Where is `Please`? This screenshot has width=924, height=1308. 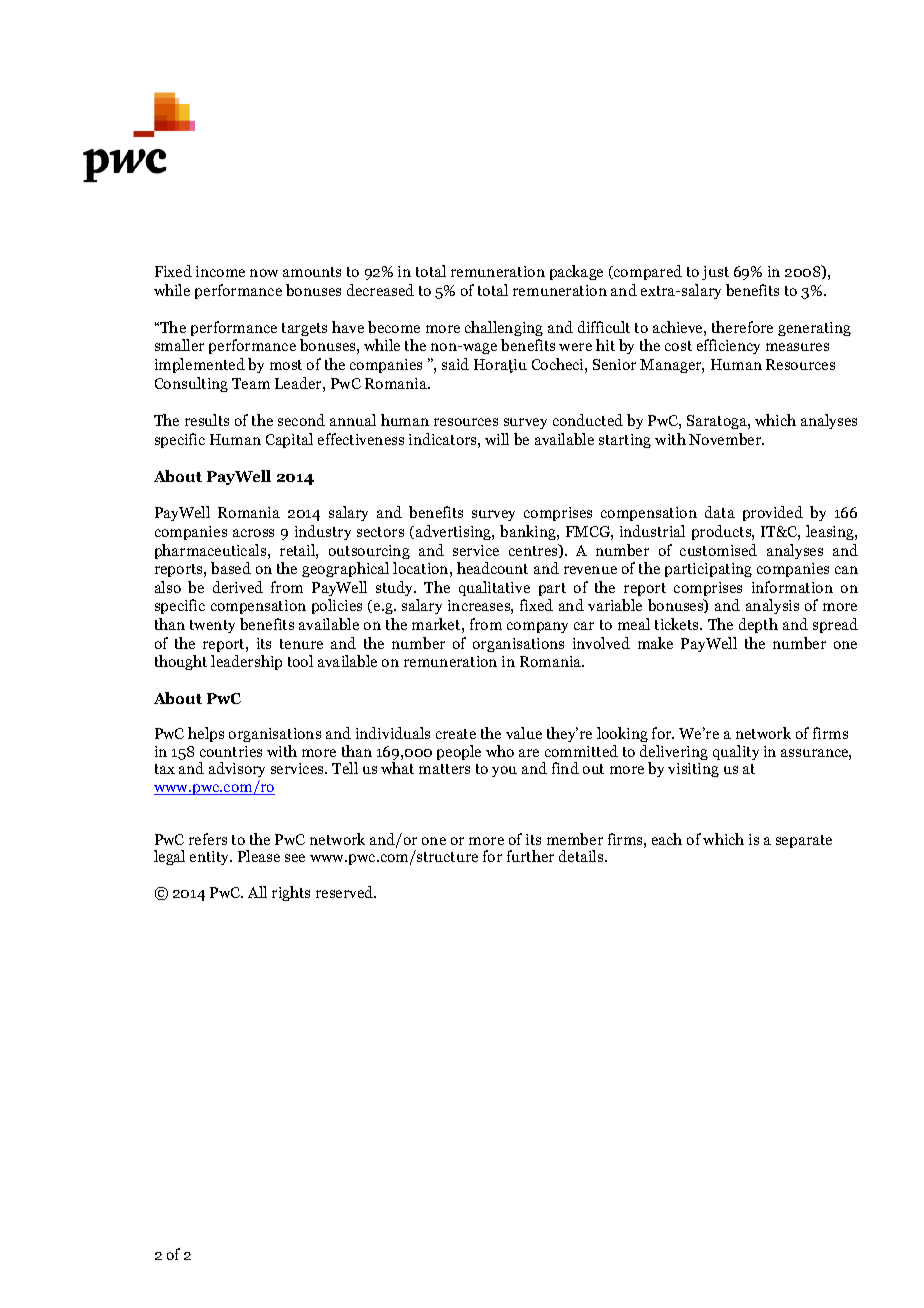 Please is located at coordinates (259, 856).
